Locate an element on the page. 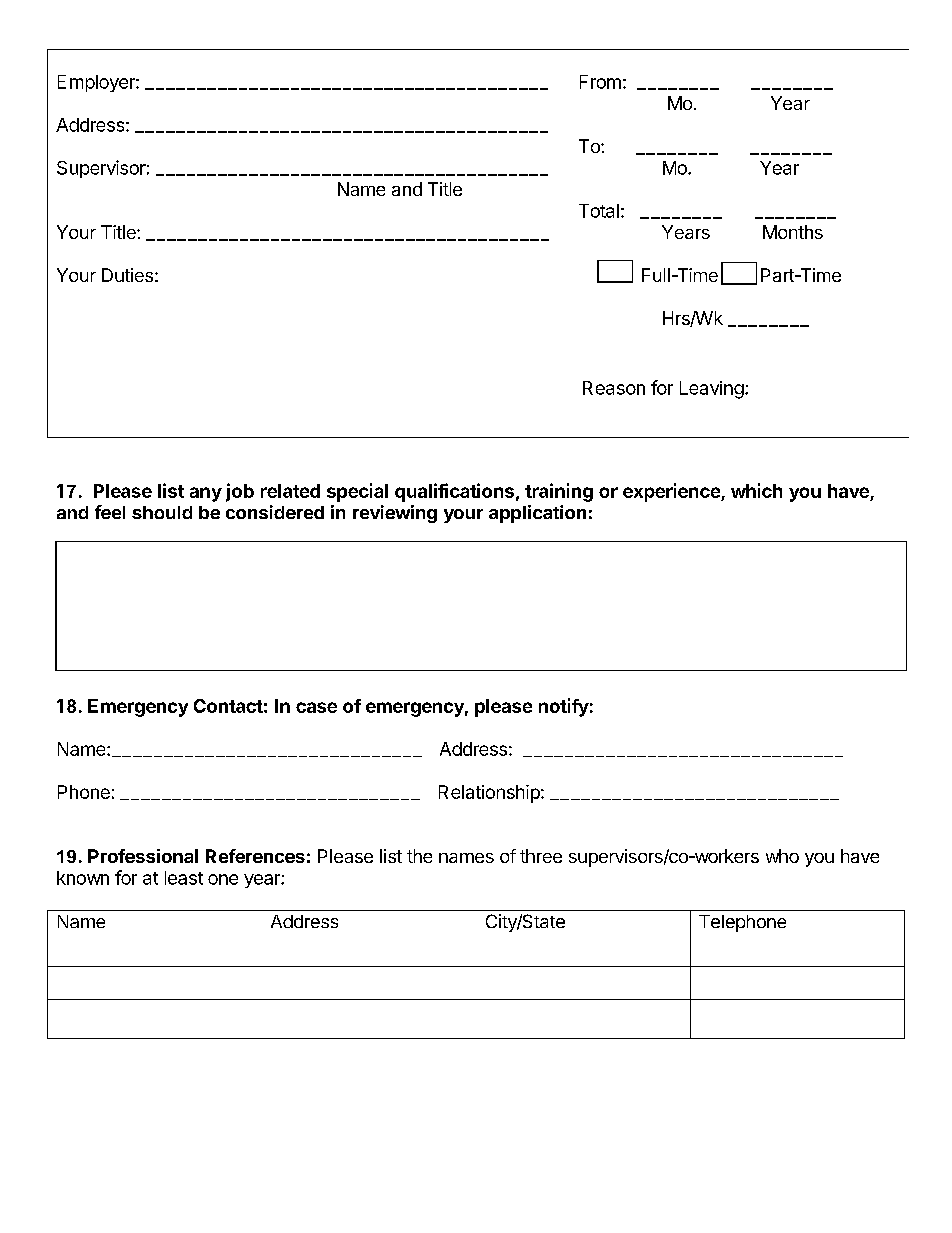 This page has height=1233, width=952. Relationship is located at coordinates (490, 794).
